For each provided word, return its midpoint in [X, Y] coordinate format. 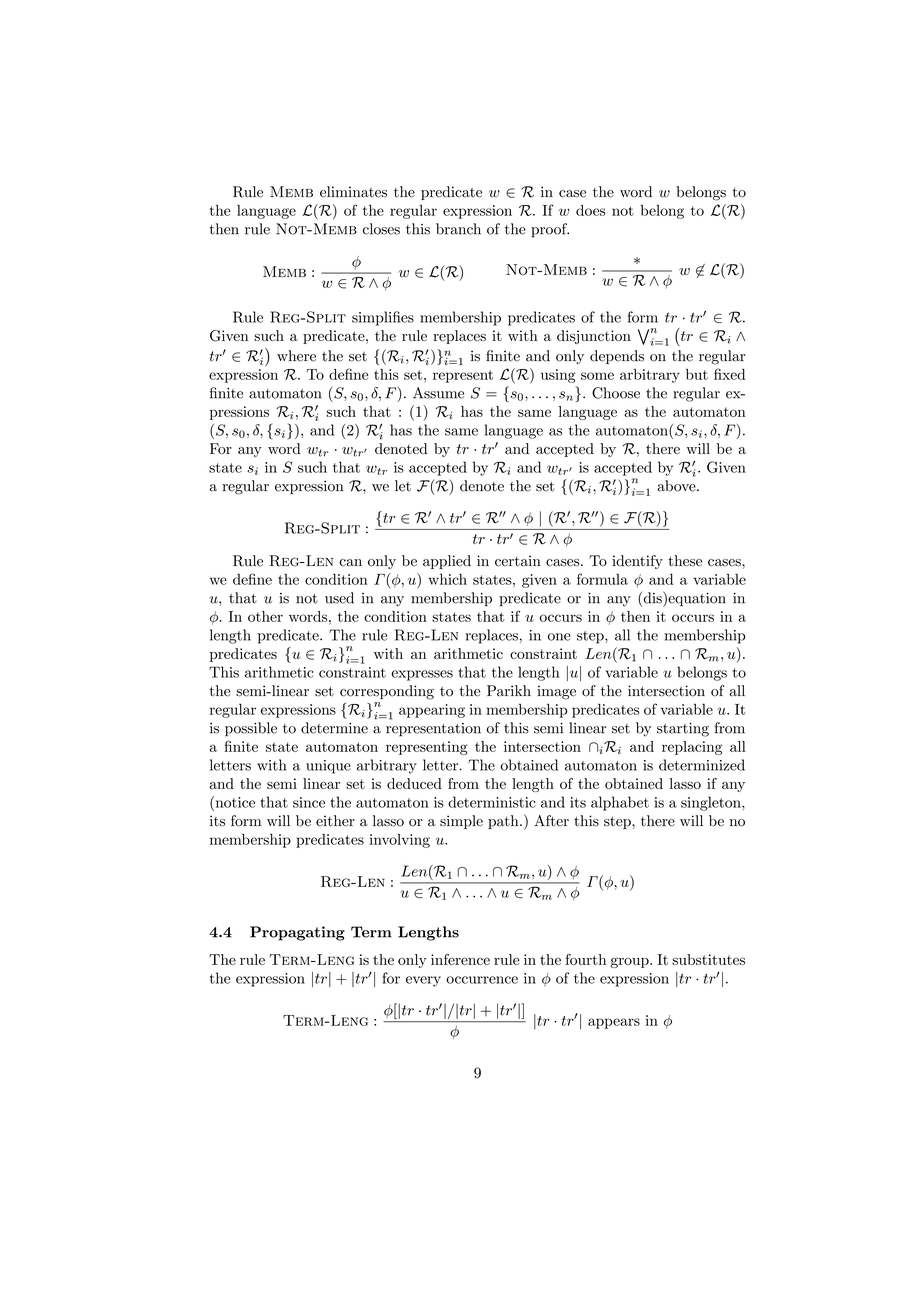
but [697, 374]
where [296, 356]
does [591, 210]
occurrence [482, 980]
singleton [712, 803]
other [265, 616]
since [309, 802]
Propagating [297, 933]
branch [458, 229]
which [447, 579]
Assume [438, 393]
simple [461, 822]
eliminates [353, 192]
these [685, 561]
